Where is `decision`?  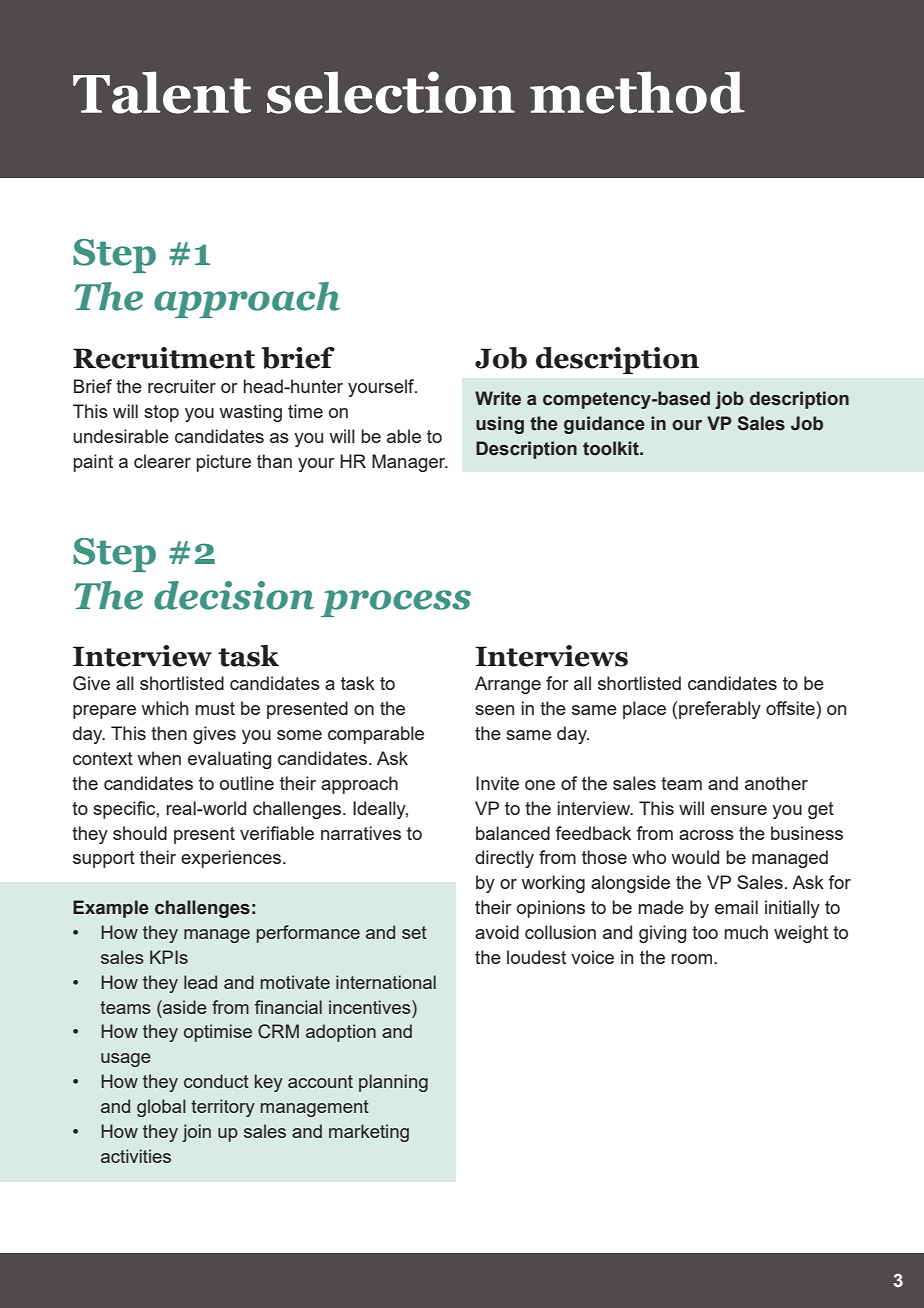
decision is located at coordinates (234, 595).
